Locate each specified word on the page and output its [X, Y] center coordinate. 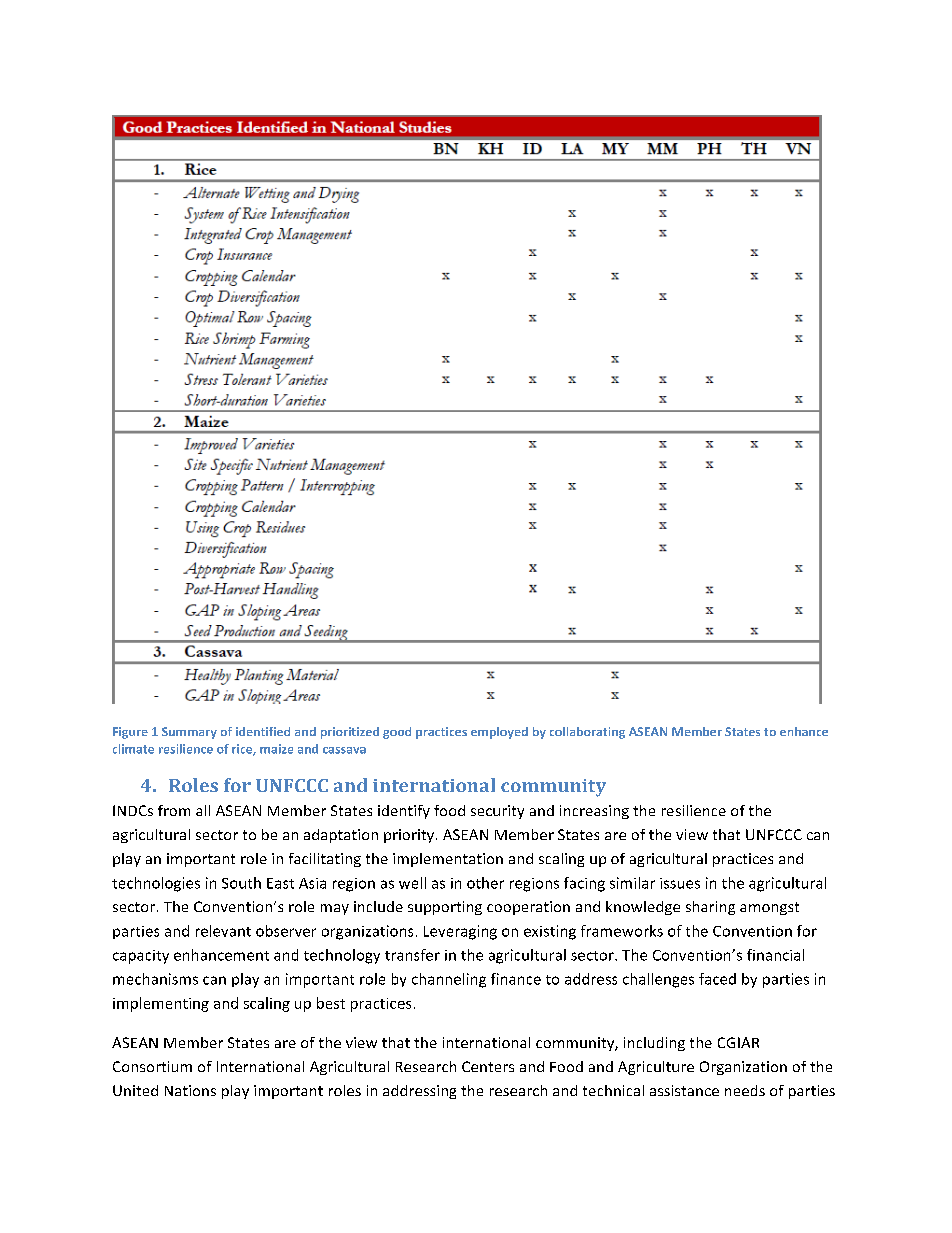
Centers [488, 1066]
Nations [190, 1090]
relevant [223, 931]
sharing [710, 908]
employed [499, 733]
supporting [445, 908]
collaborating [587, 733]
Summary [189, 733]
